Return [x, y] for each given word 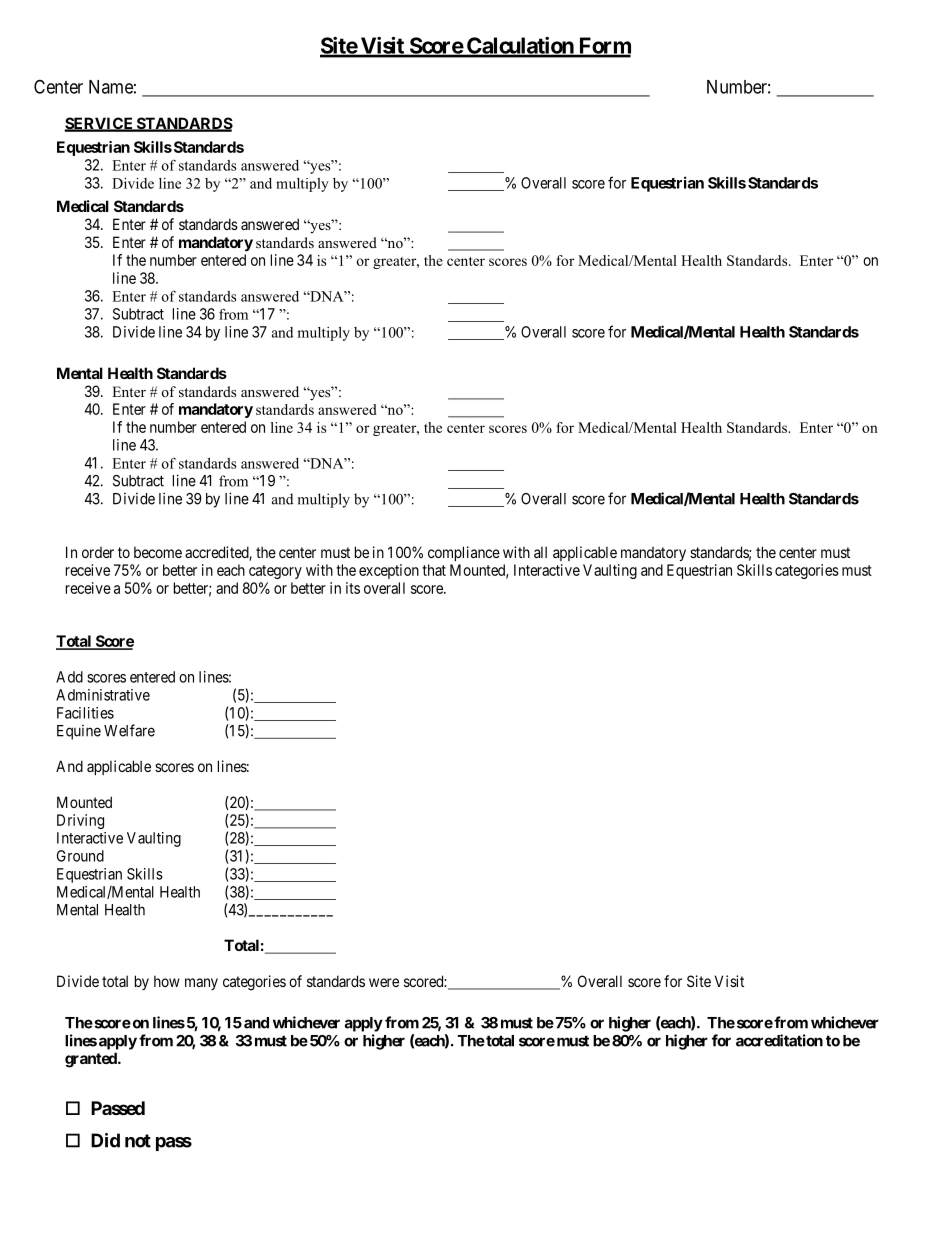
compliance [464, 553]
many [201, 984]
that [434, 570]
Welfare [129, 730]
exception [389, 571]
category [275, 572]
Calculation [520, 46]
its [353, 588]
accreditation [779, 1040]
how [167, 981]
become [158, 552]
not [138, 1141]
